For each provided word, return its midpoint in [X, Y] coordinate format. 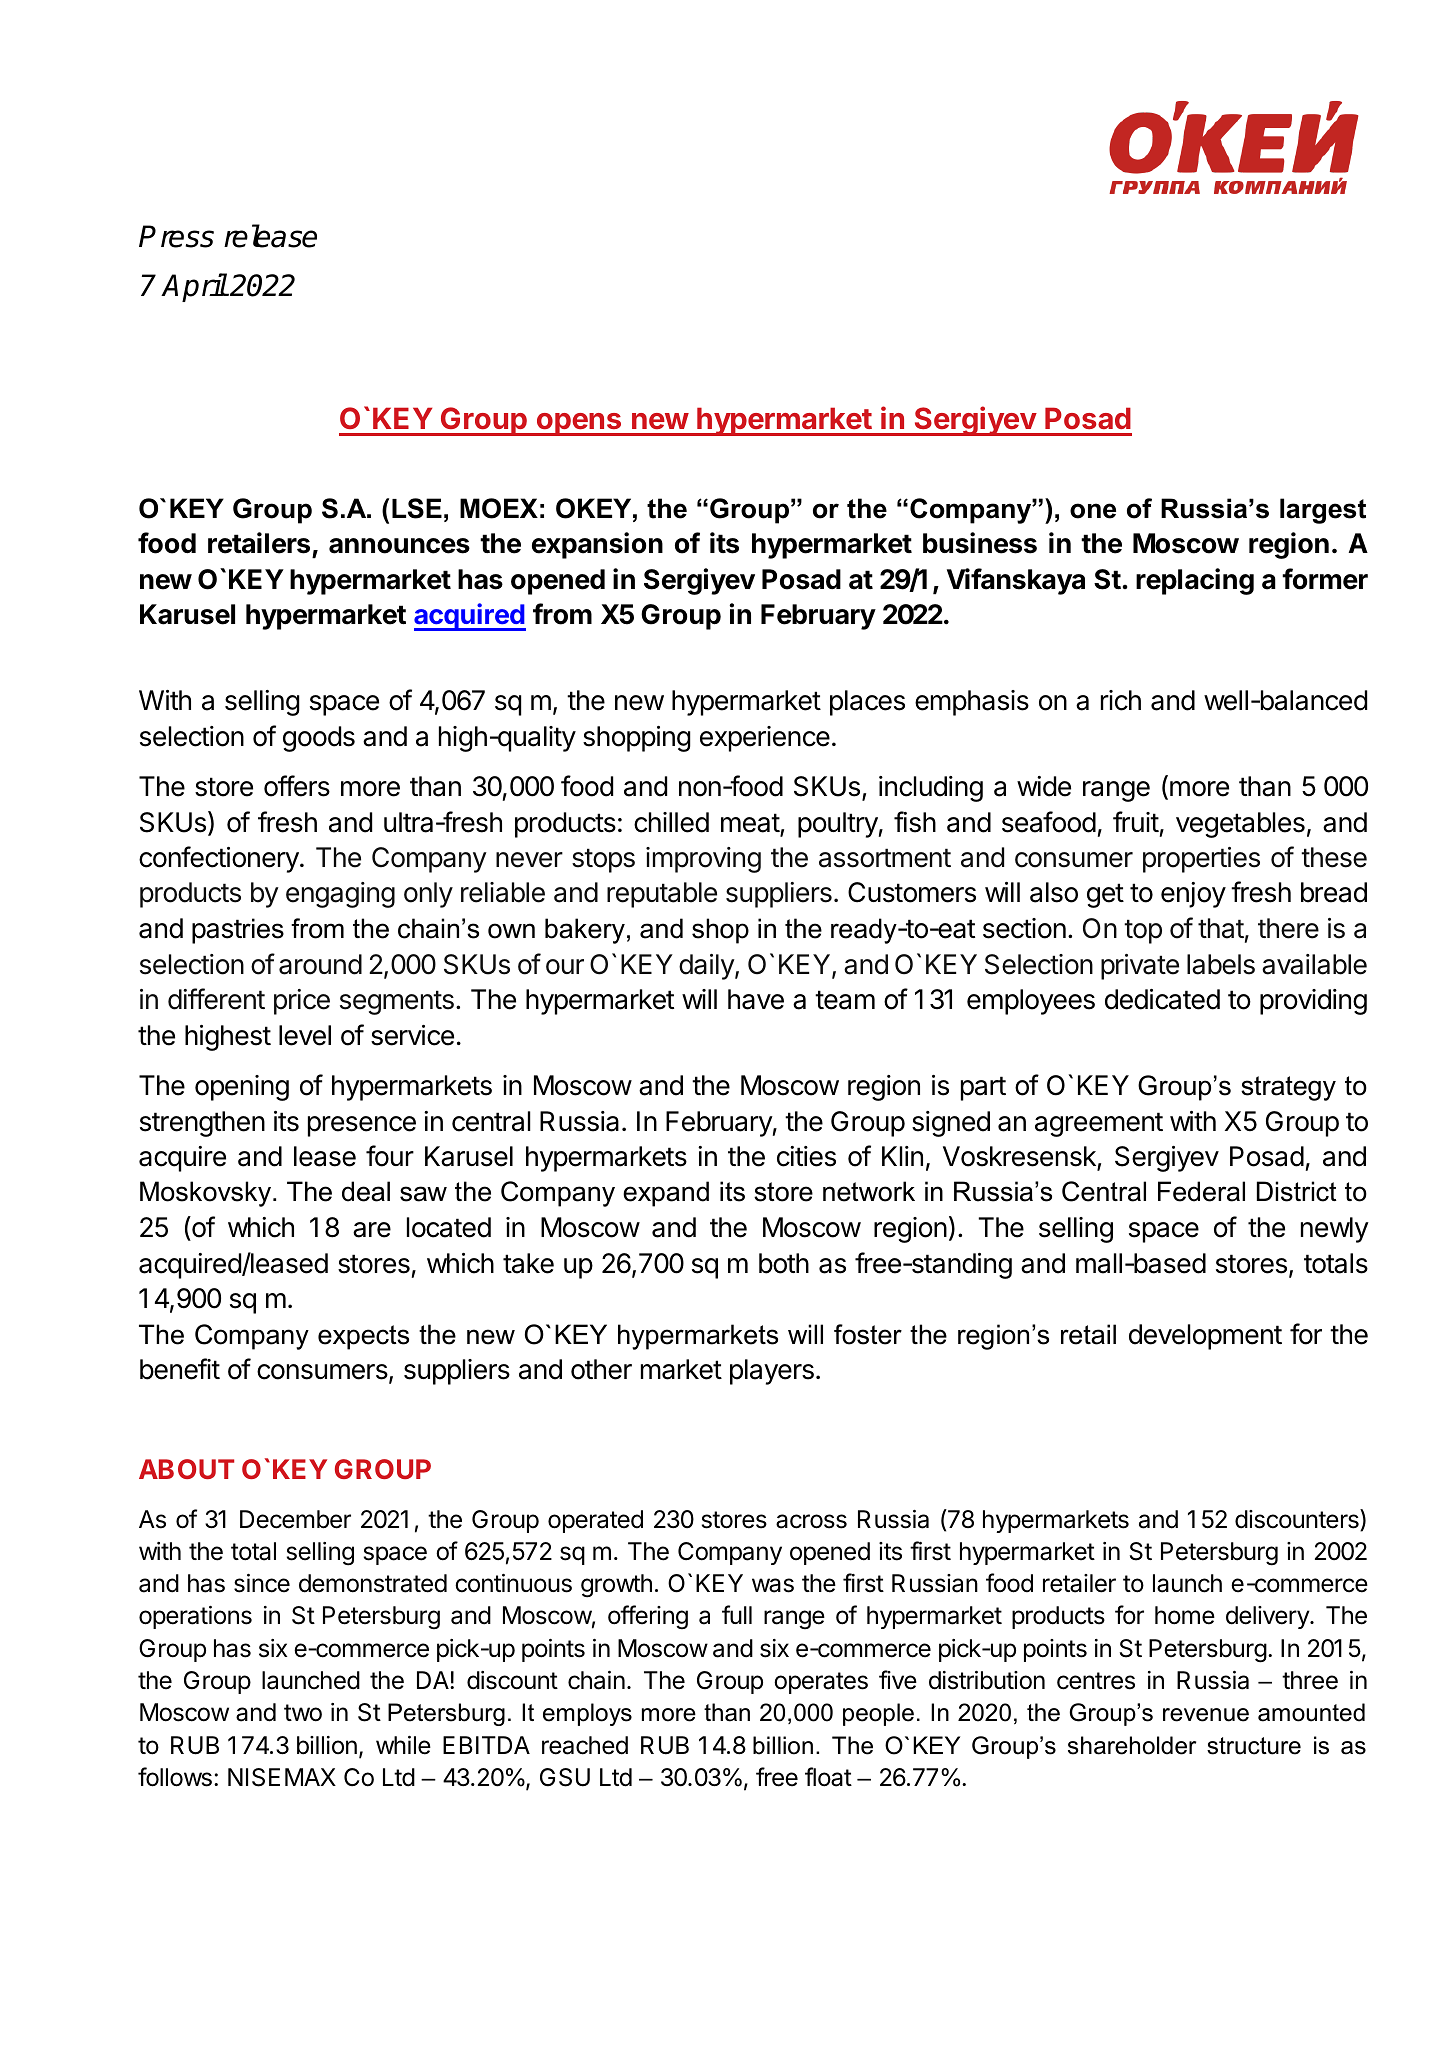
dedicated [1162, 999]
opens [578, 424]
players [772, 1372]
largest [1323, 511]
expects [363, 1337]
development [1205, 1337]
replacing [1195, 581]
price [302, 1002]
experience [765, 739]
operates [821, 1683]
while [403, 1745]
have [756, 999]
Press [176, 236]
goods [319, 739]
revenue [1206, 1715]
